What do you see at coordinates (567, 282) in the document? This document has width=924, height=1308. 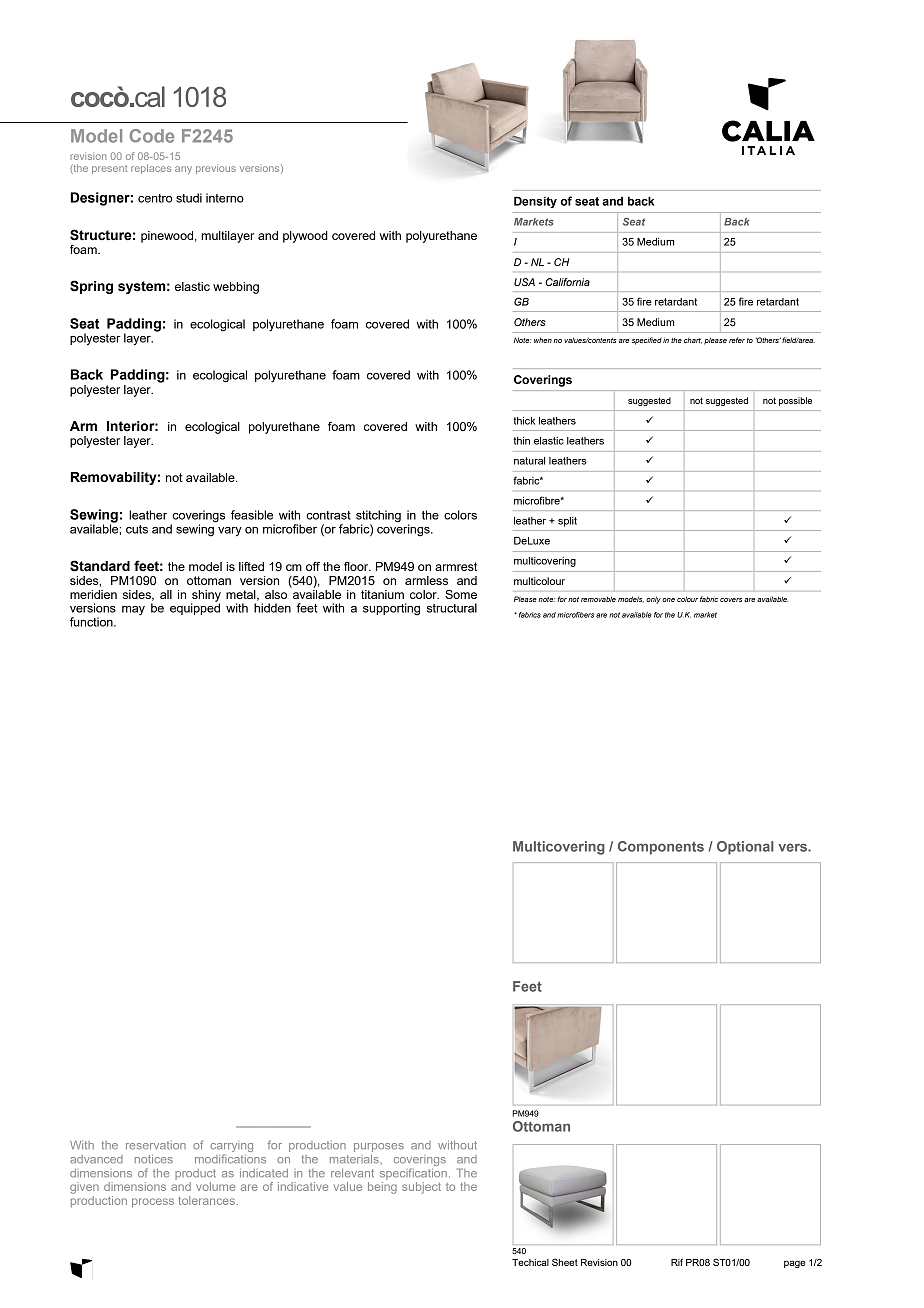 I see `California` at bounding box center [567, 282].
